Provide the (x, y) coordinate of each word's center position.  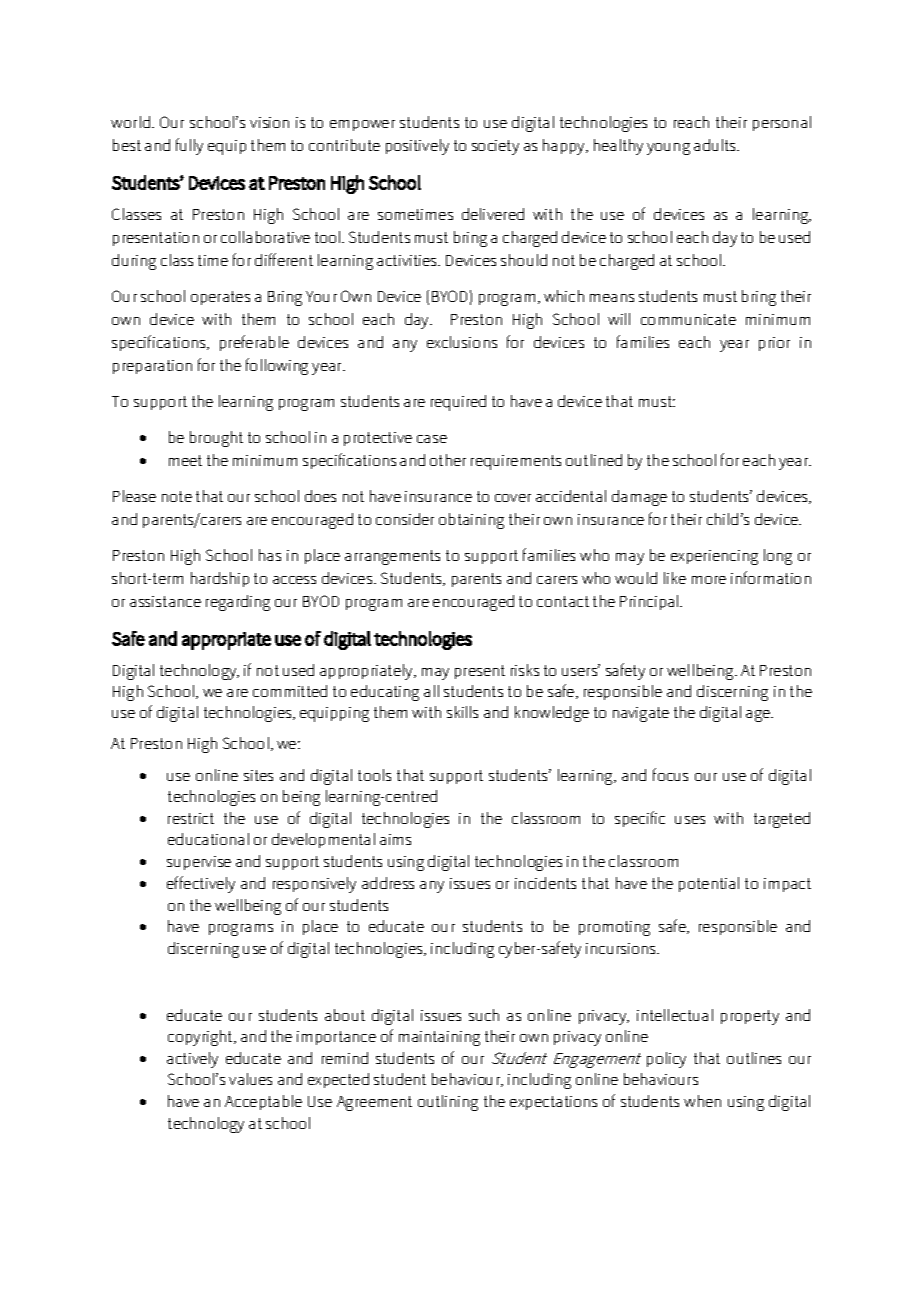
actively (192, 1060)
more (709, 580)
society (495, 147)
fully (189, 146)
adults (716, 145)
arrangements (392, 557)
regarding (238, 603)
